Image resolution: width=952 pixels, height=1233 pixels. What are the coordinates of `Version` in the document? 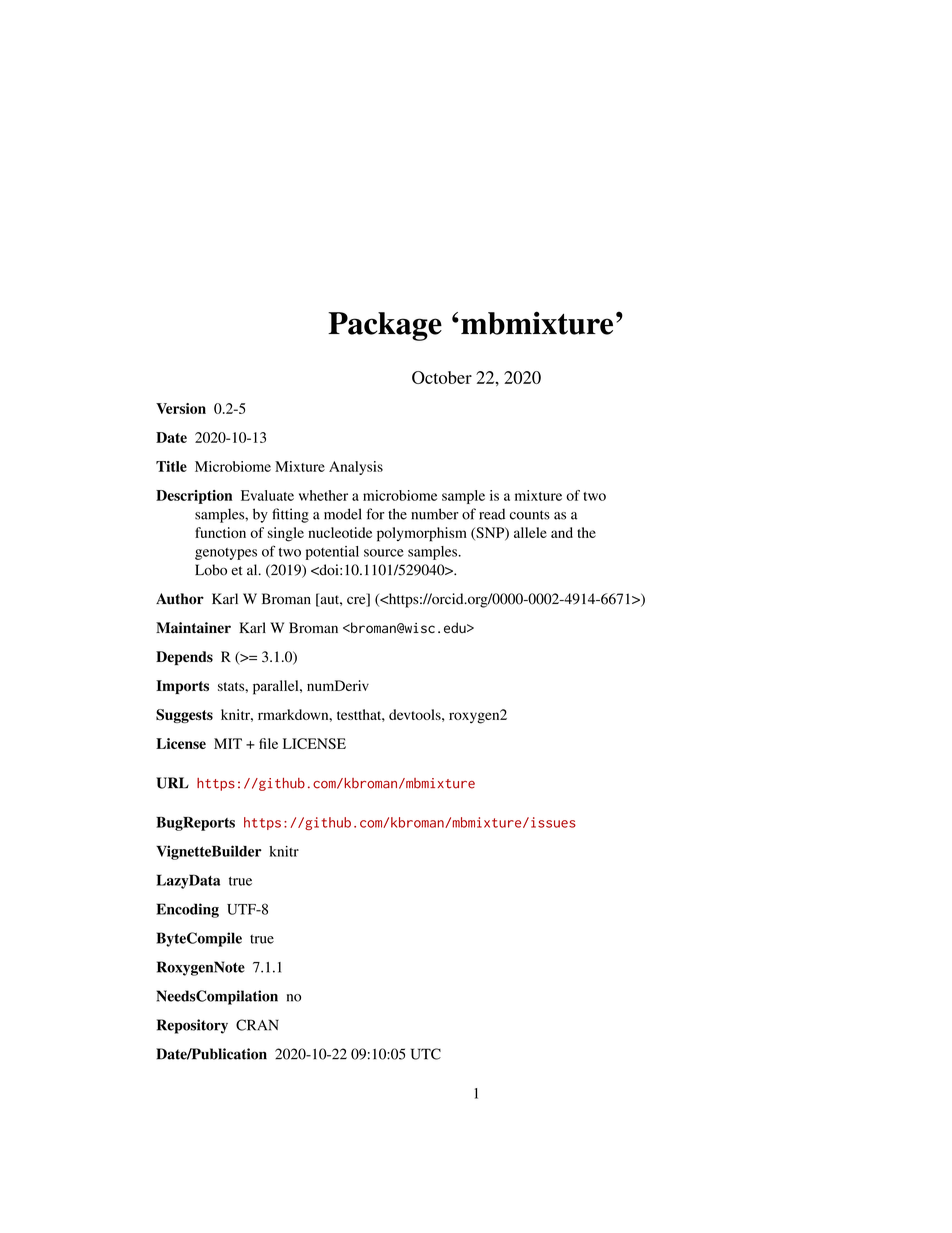 It's located at (181, 408).
